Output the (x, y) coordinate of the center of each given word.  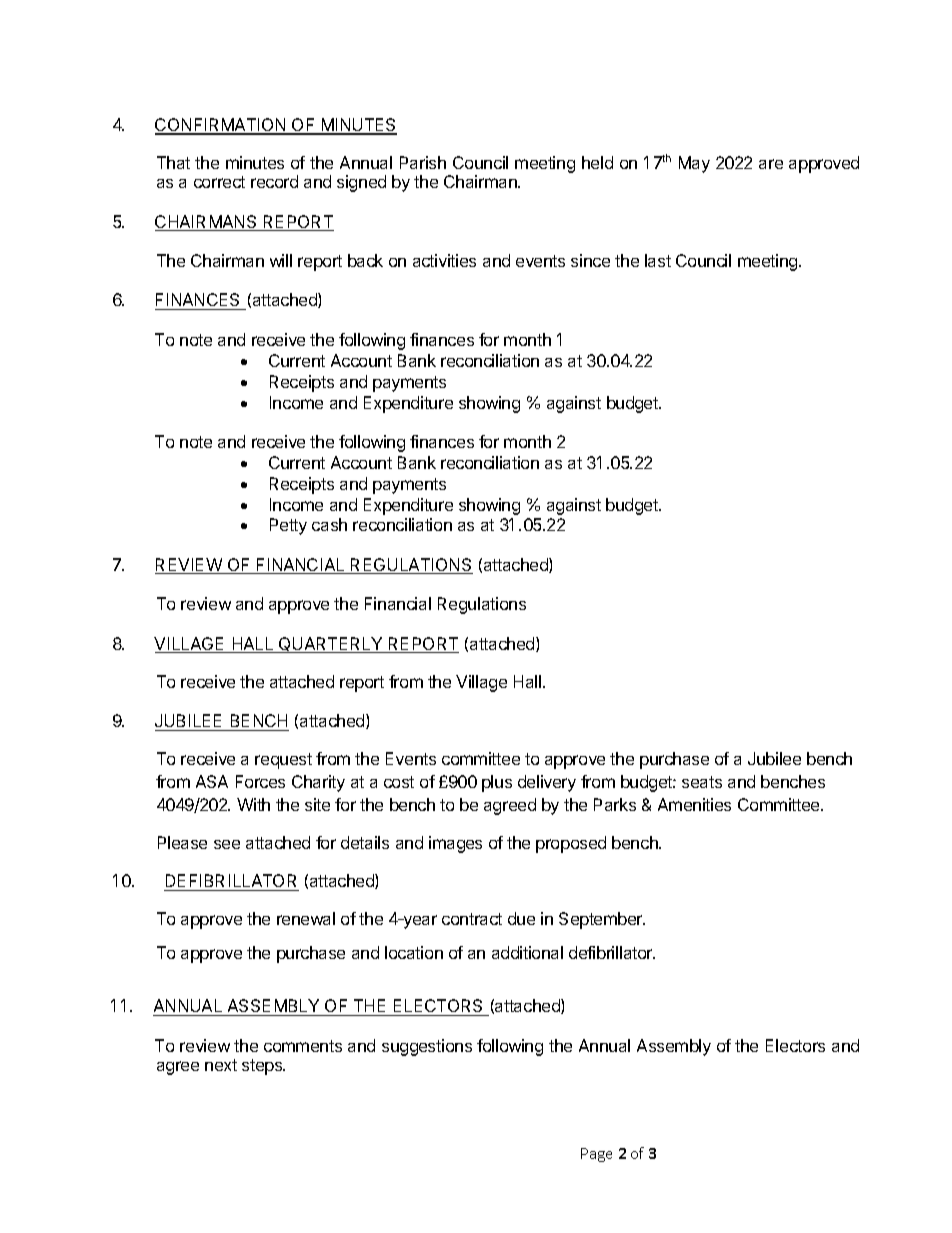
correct (219, 182)
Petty (288, 526)
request (283, 761)
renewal (306, 918)
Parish (423, 162)
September (602, 920)
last (658, 260)
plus (497, 783)
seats (702, 782)
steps (263, 1067)
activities (444, 260)
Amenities (694, 804)
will (281, 260)
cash (329, 524)
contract (472, 919)
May (694, 164)
